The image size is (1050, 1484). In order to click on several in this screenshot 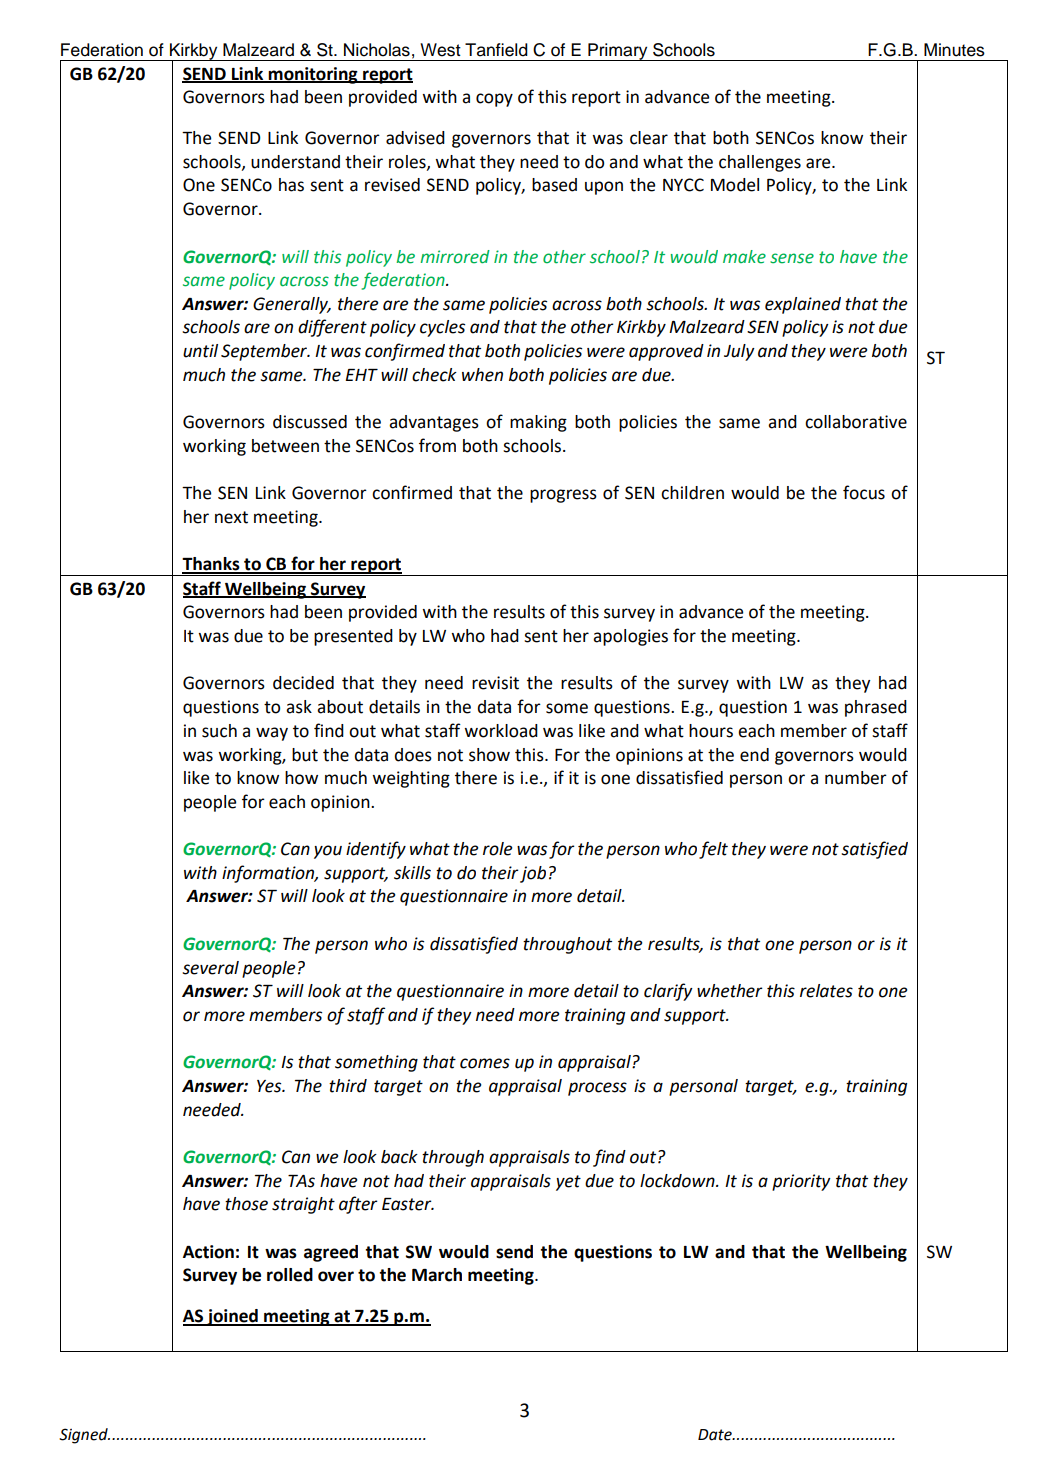, I will do `click(210, 968)`.
